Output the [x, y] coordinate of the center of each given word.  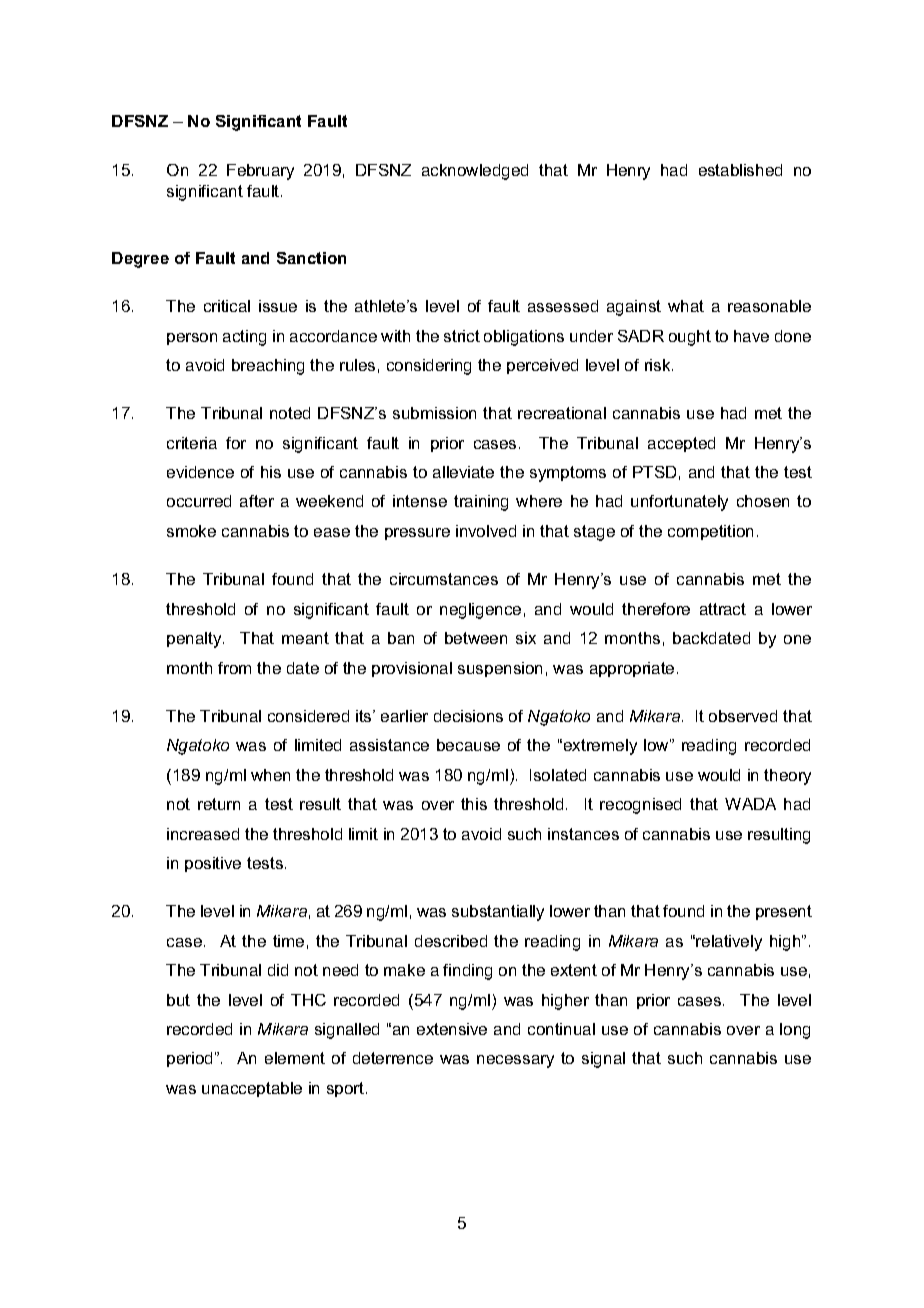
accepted [681, 444]
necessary [515, 1061]
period [189, 1059]
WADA [750, 804]
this [474, 804]
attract [723, 609]
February [260, 172]
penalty [195, 640]
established [740, 170]
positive [213, 864]
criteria [192, 443]
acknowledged [475, 172]
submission [434, 413]
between [476, 638]
